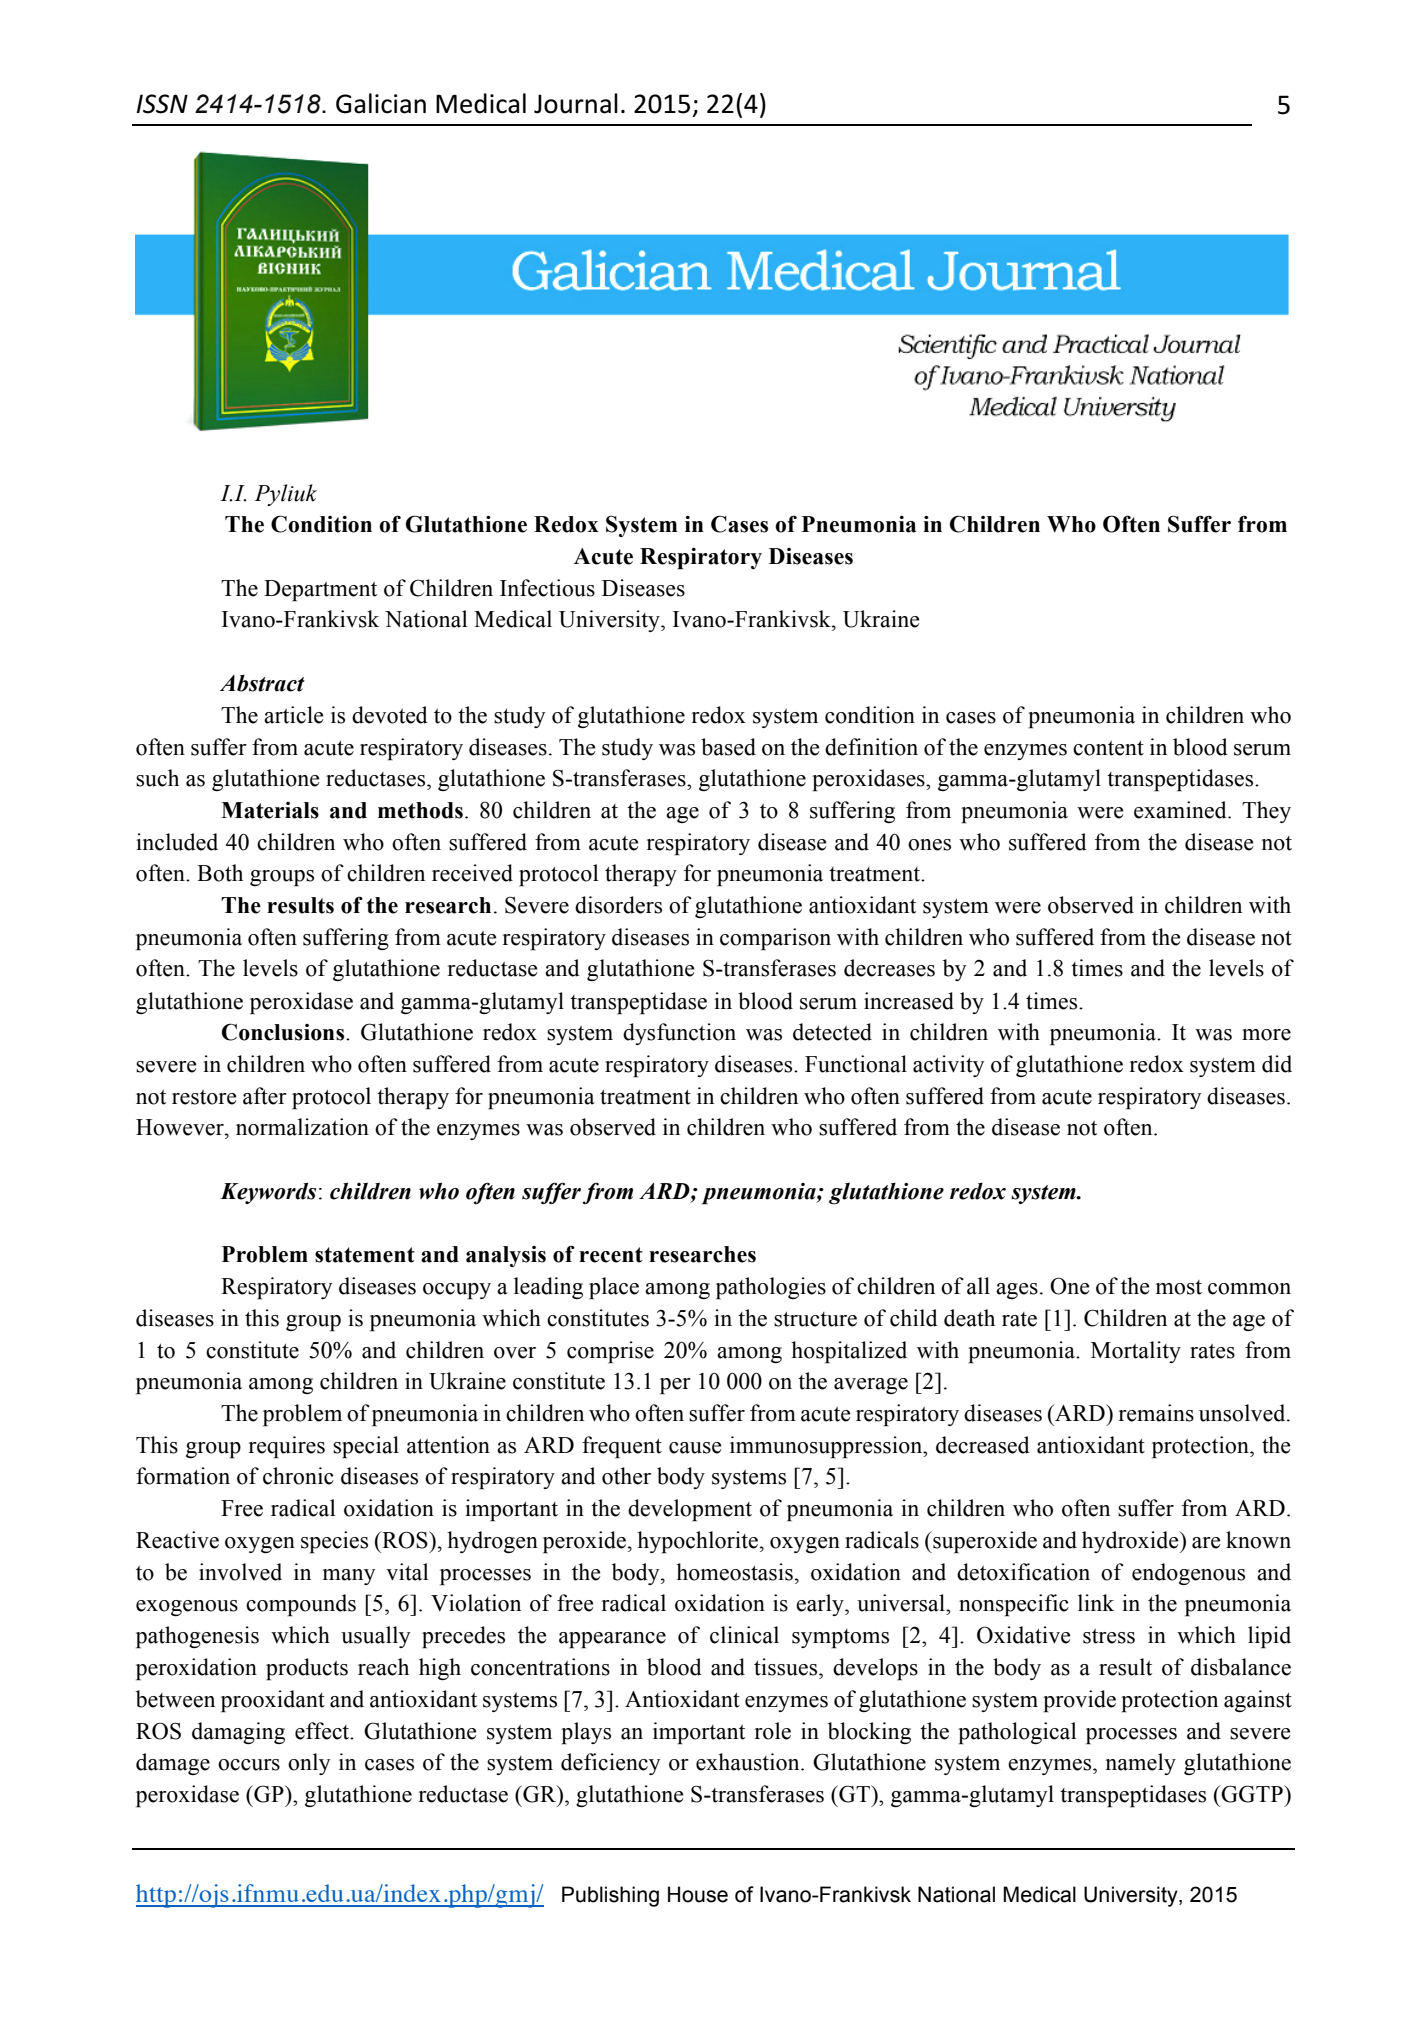  I want to click on more, so click(1266, 1035).
